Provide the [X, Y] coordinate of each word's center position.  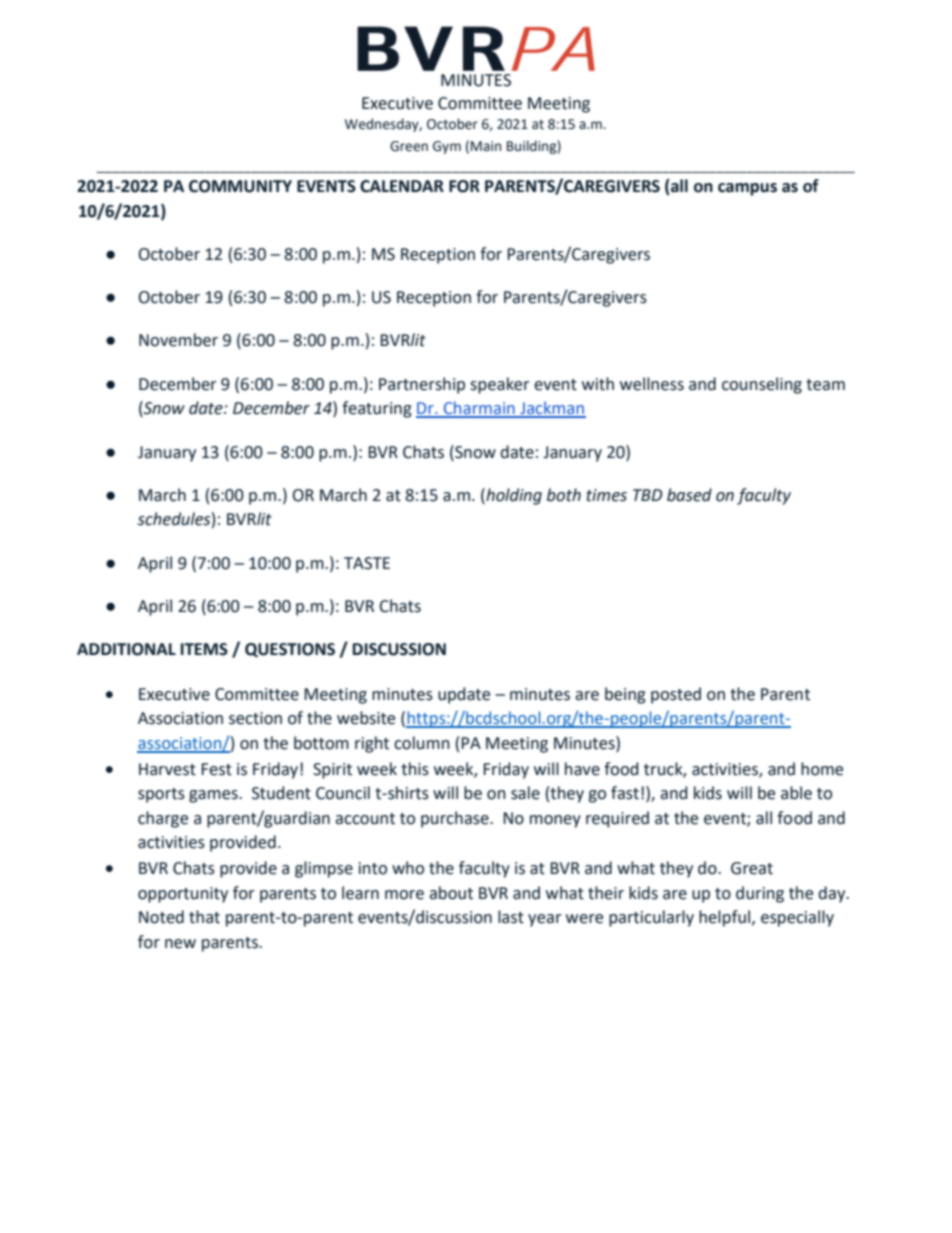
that [204, 917]
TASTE [367, 563]
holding [513, 496]
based [689, 495]
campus [747, 189]
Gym [447, 147]
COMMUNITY [240, 186]
